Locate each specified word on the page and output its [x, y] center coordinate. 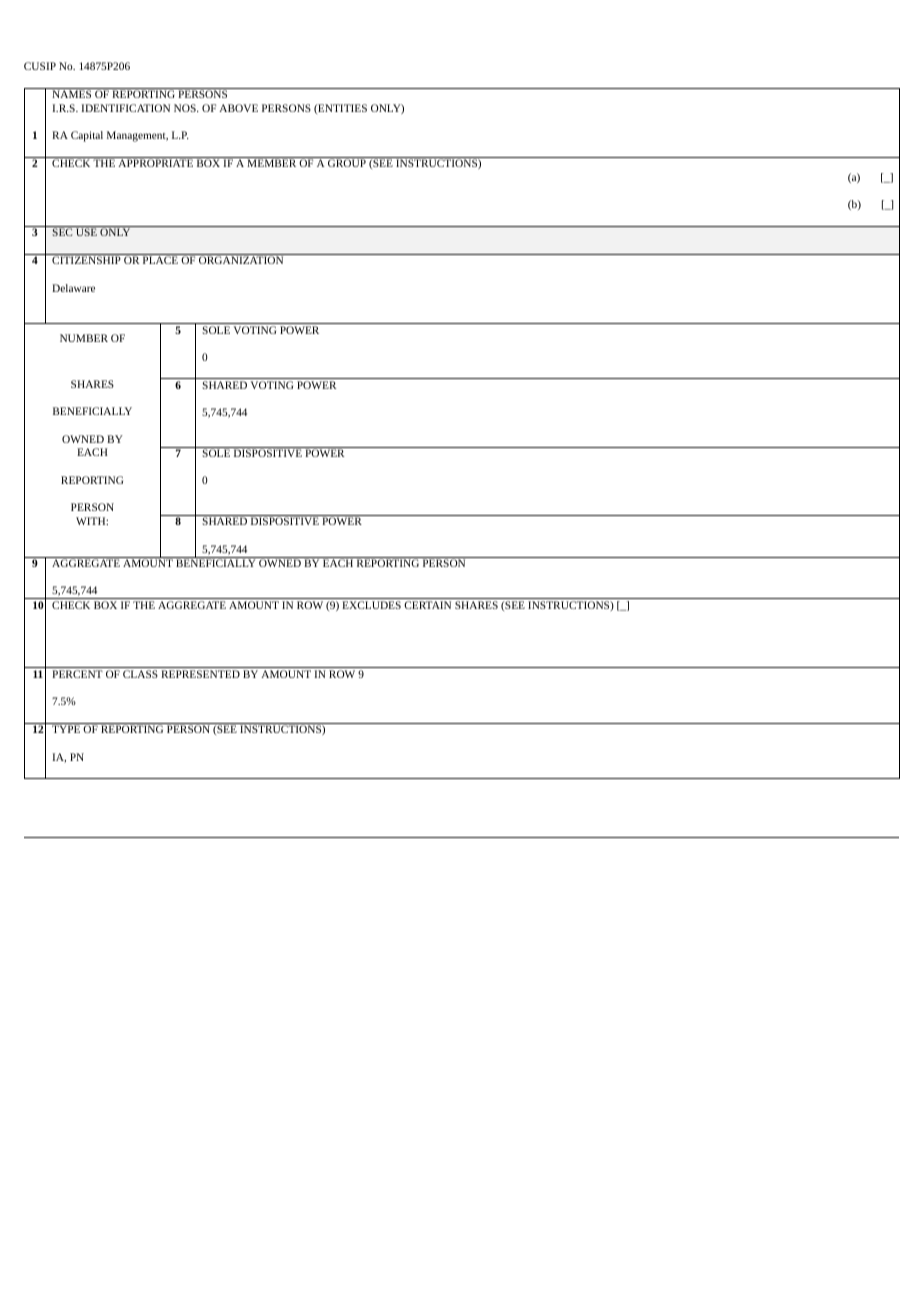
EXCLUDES [371, 605]
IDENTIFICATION [125, 108]
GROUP [347, 163]
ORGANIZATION [241, 260]
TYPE [66, 729]
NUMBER [84, 338]
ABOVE [238, 108]
